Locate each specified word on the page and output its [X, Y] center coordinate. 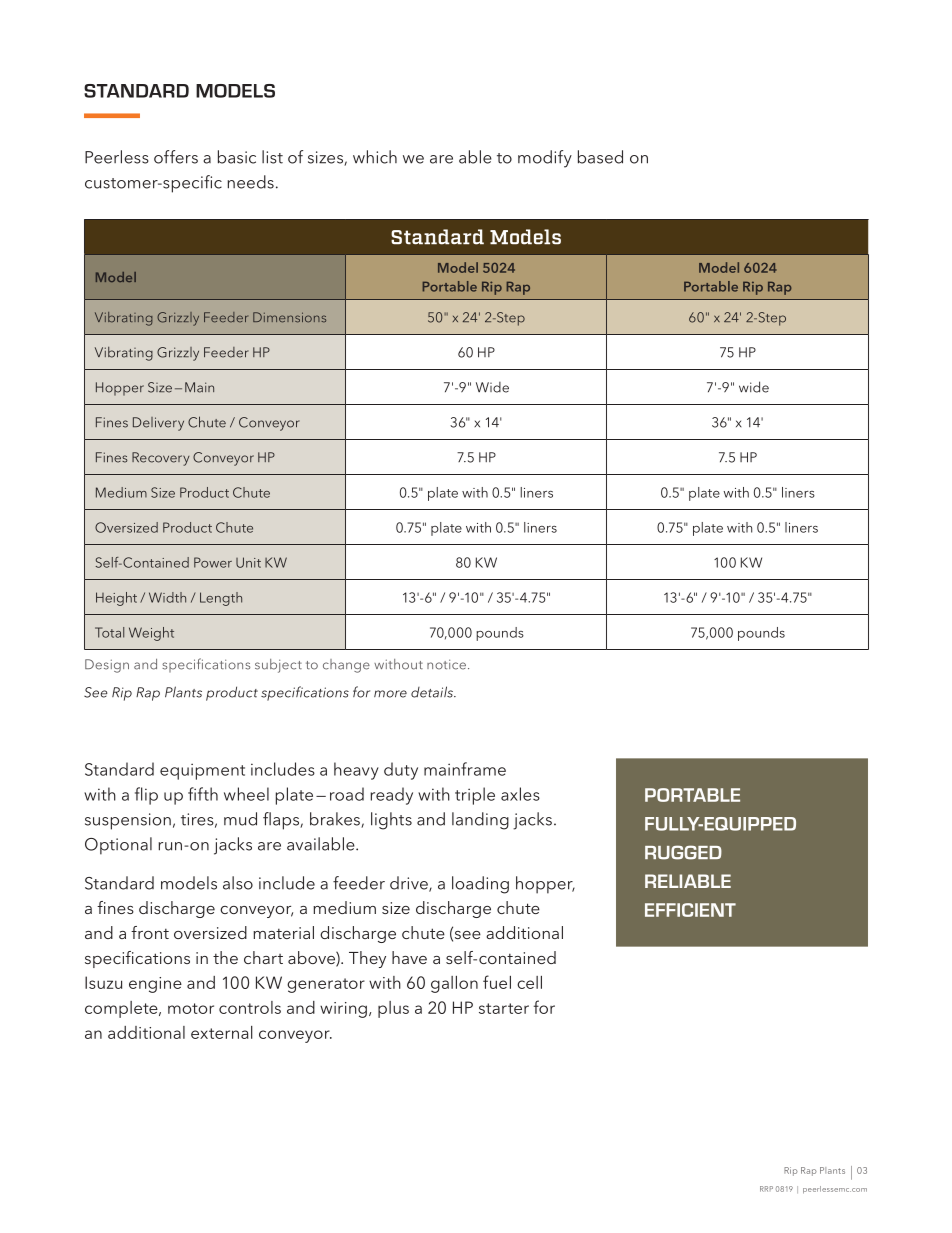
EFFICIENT [690, 910]
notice [446, 664]
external [222, 1032]
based [600, 157]
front [150, 932]
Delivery [158, 424]
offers [176, 157]
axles [520, 794]
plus [393, 1009]
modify [545, 159]
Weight [151, 634]
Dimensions [289, 317]
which [375, 157]
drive [410, 884]
